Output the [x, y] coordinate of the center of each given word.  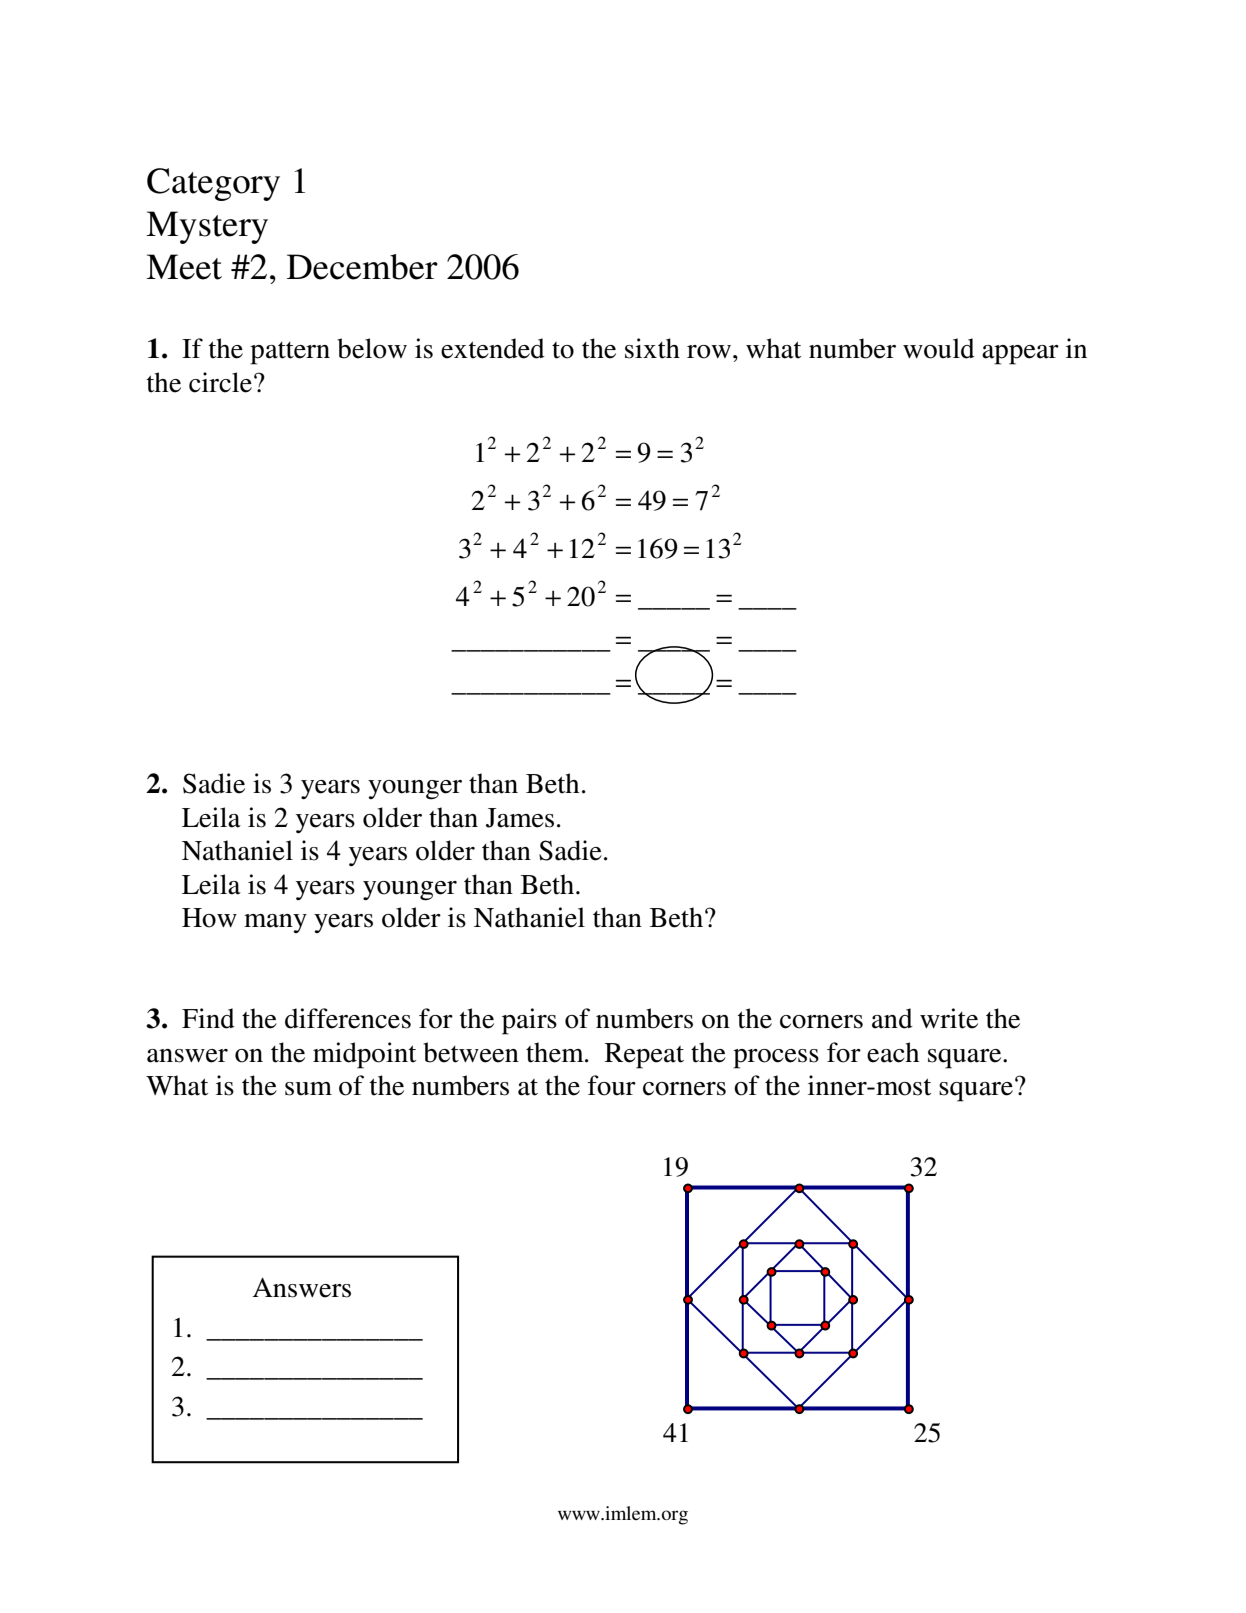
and [892, 1018]
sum [308, 1089]
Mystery [207, 227]
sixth [652, 348]
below [372, 348]
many [275, 923]
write [949, 1018]
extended [493, 348]
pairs [529, 1021]
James [520, 818]
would [939, 348]
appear [1020, 355]
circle [222, 382]
